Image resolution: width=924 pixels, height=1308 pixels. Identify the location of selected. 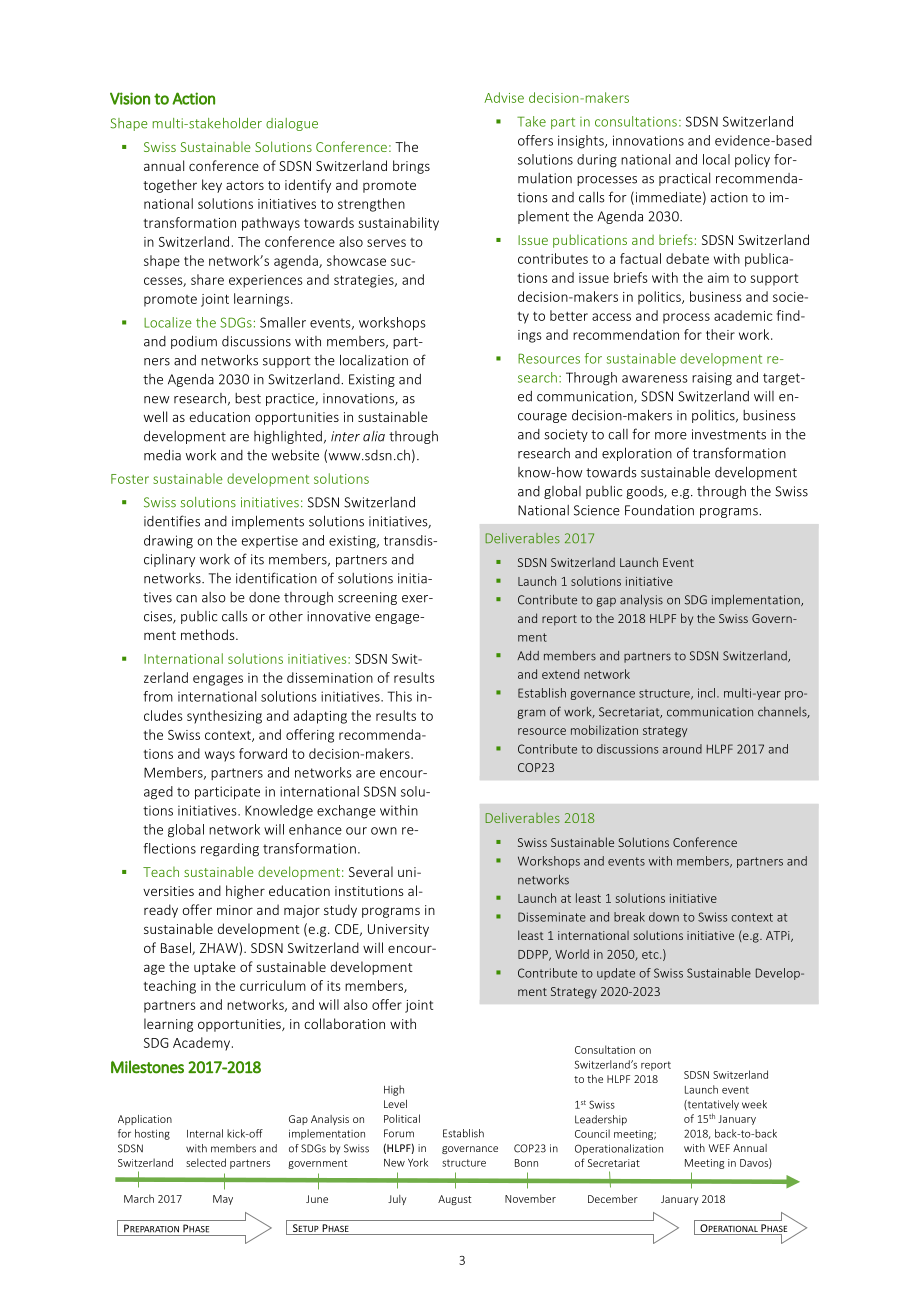
(206, 1162).
